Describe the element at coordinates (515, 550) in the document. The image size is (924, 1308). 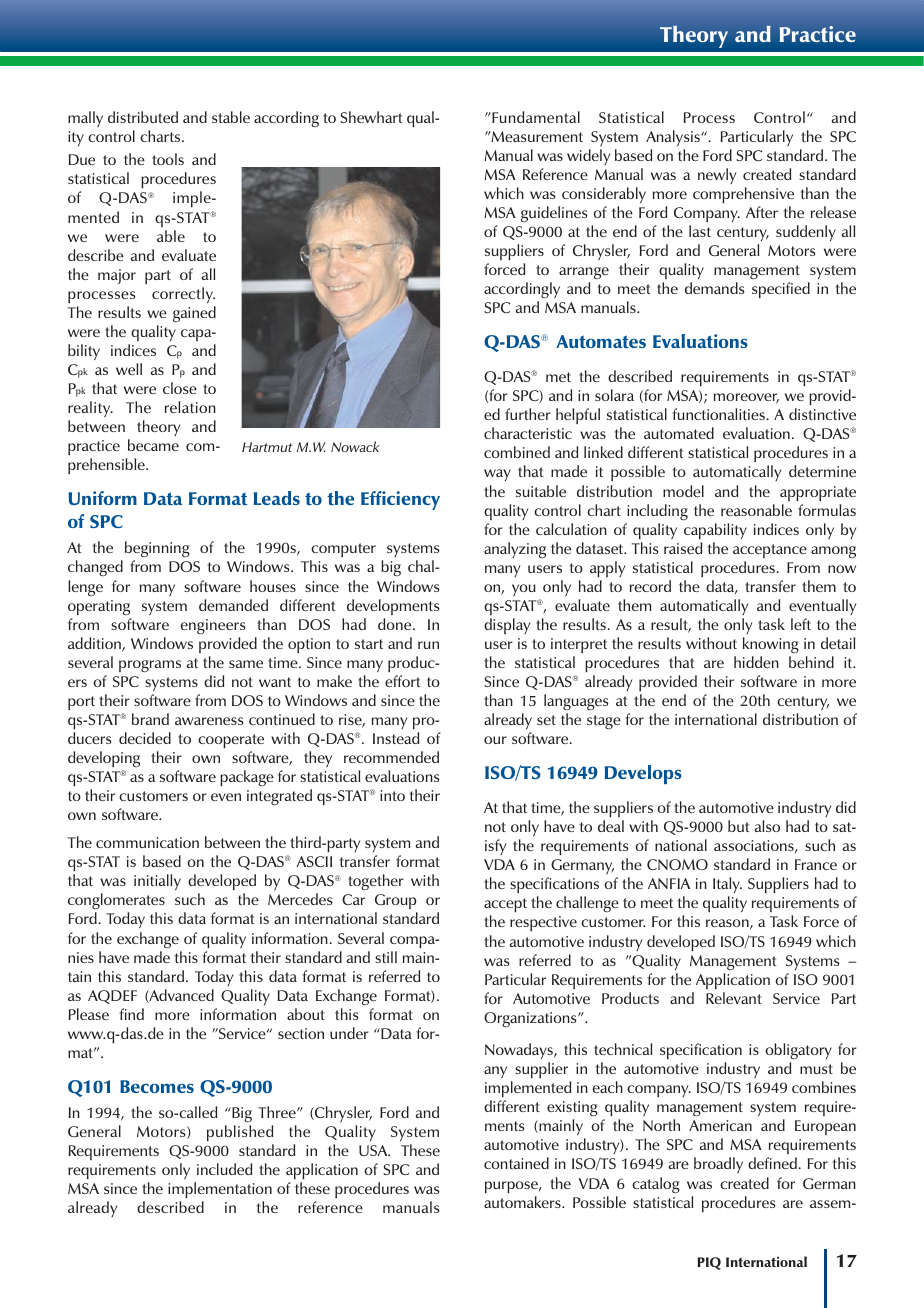
I see `analyzing` at that location.
